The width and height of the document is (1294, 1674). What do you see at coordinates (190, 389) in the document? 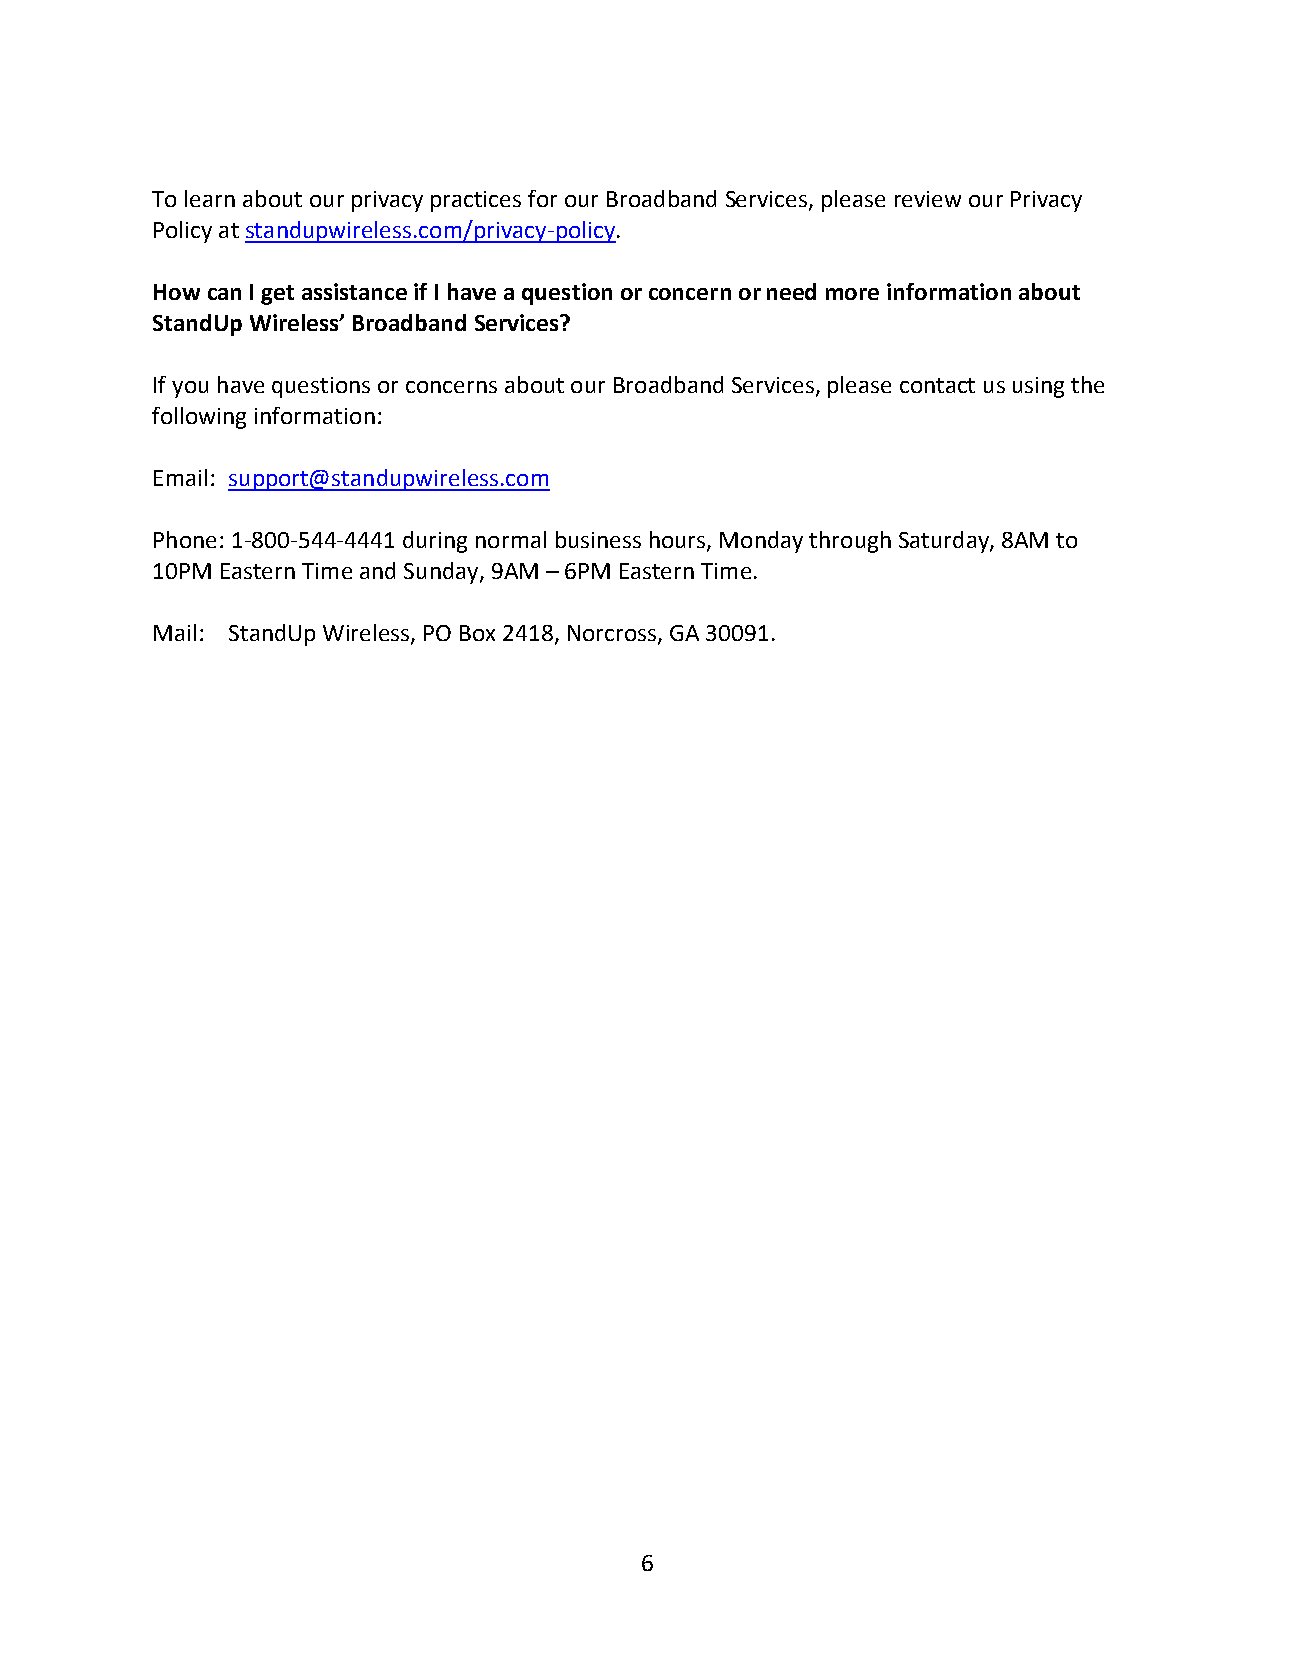
I see `you` at bounding box center [190, 389].
